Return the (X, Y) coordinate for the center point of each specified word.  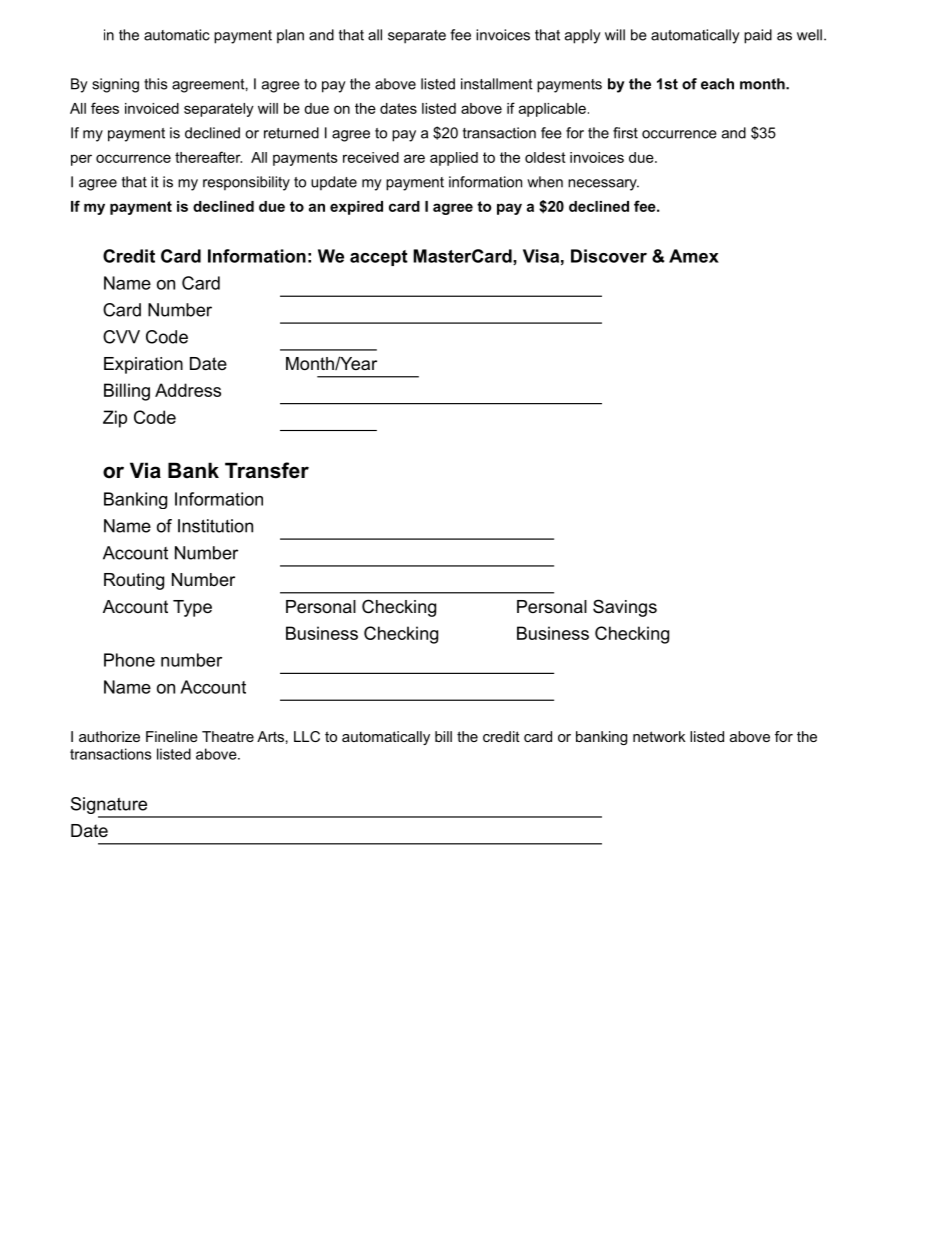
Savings (625, 608)
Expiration (143, 365)
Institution (215, 526)
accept (379, 258)
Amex (694, 256)
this (155, 84)
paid (758, 36)
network (659, 736)
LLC (307, 736)
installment (497, 84)
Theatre (228, 736)
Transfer (267, 470)
